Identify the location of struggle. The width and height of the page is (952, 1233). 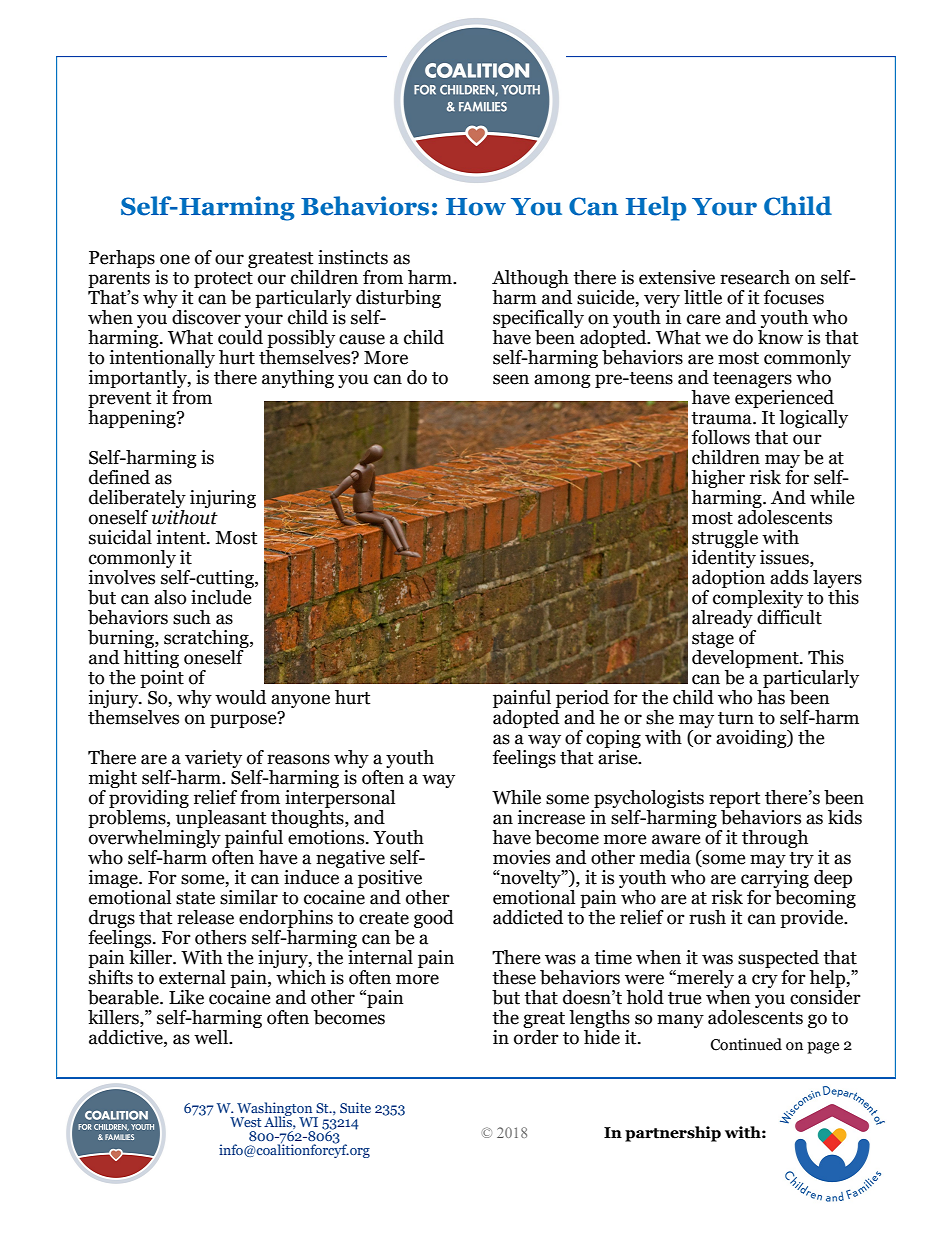
(725, 540).
